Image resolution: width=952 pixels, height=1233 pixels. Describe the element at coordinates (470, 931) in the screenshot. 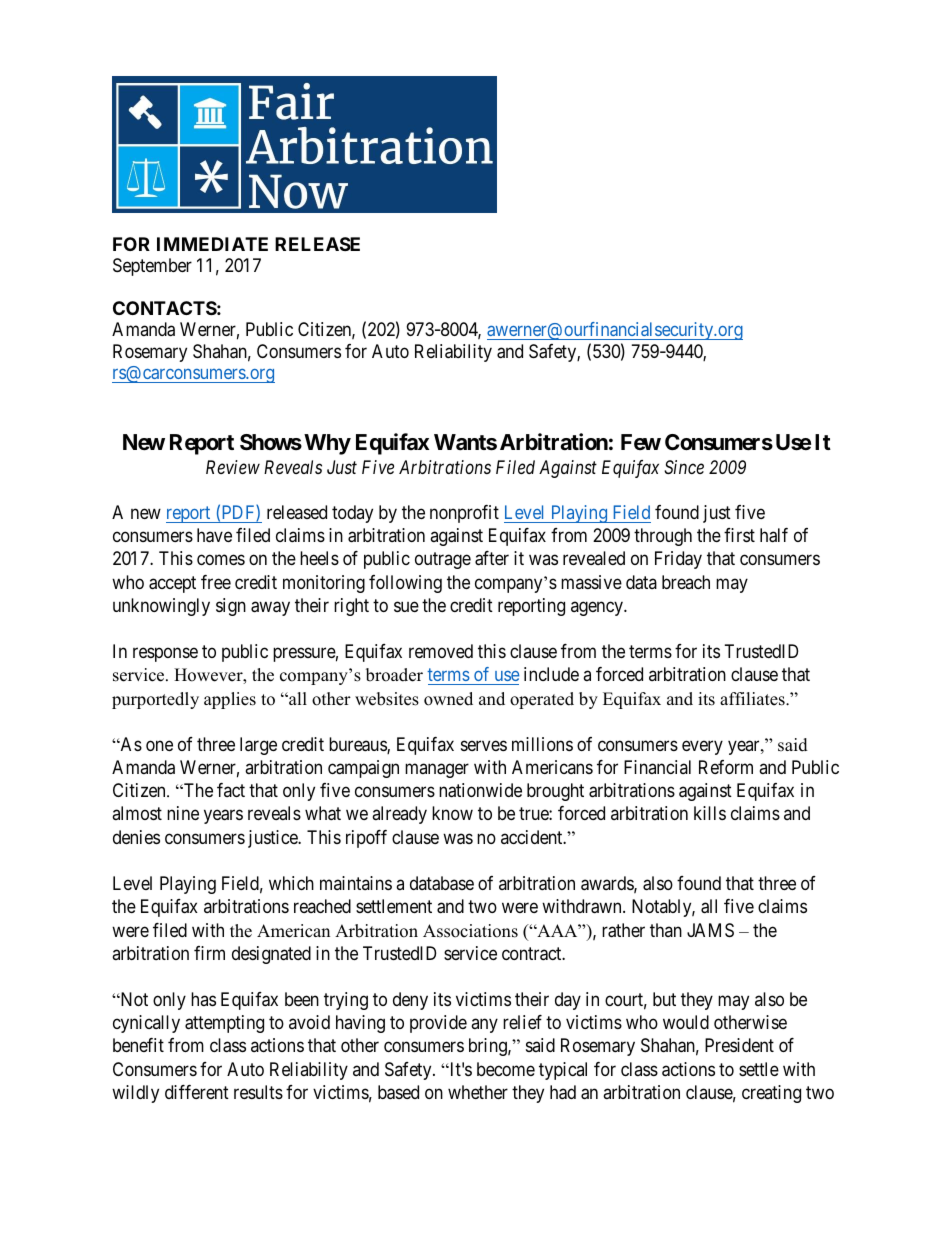

I see `Associations` at that location.
